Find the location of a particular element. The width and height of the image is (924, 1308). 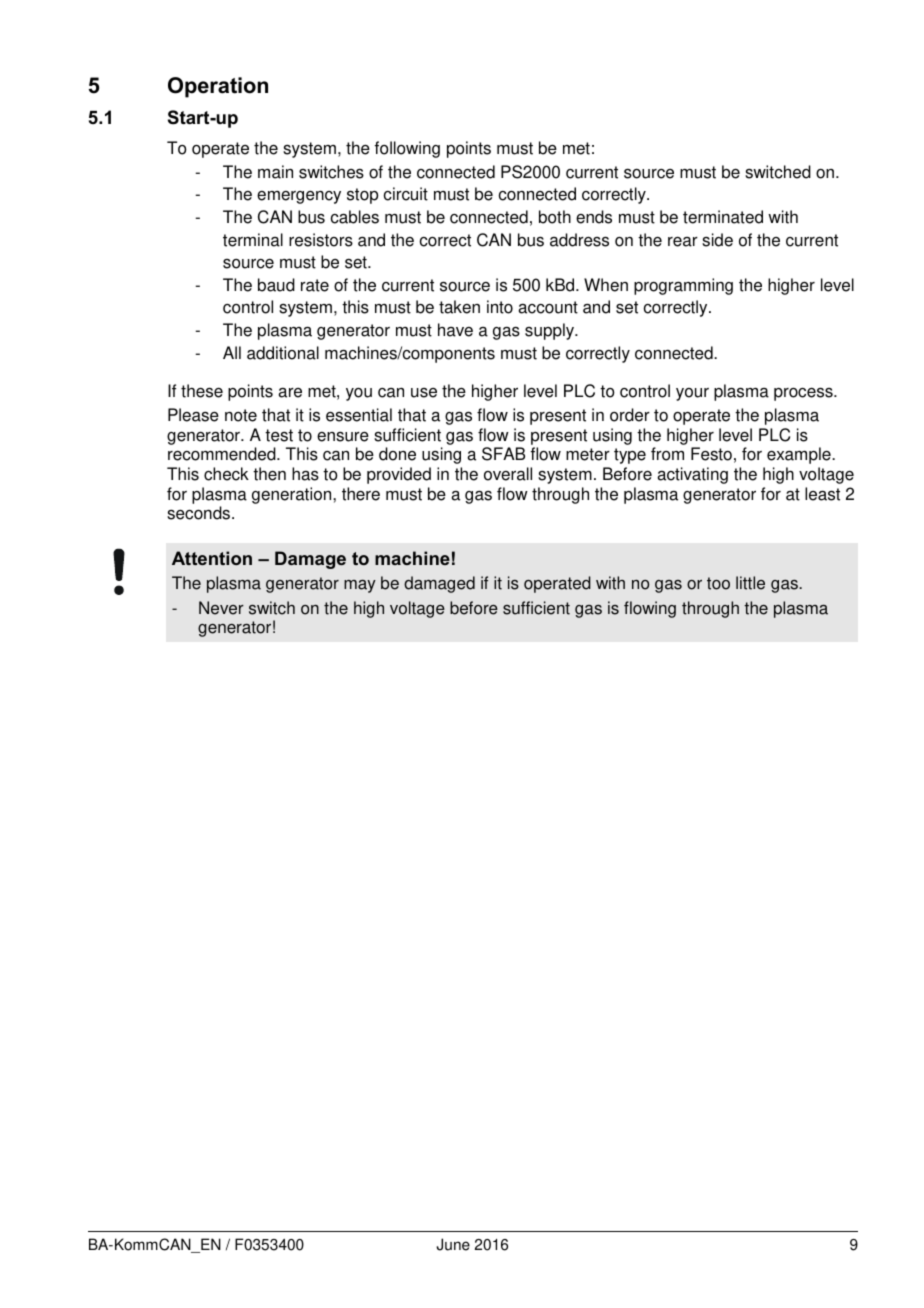

Never is located at coordinates (221, 608).
